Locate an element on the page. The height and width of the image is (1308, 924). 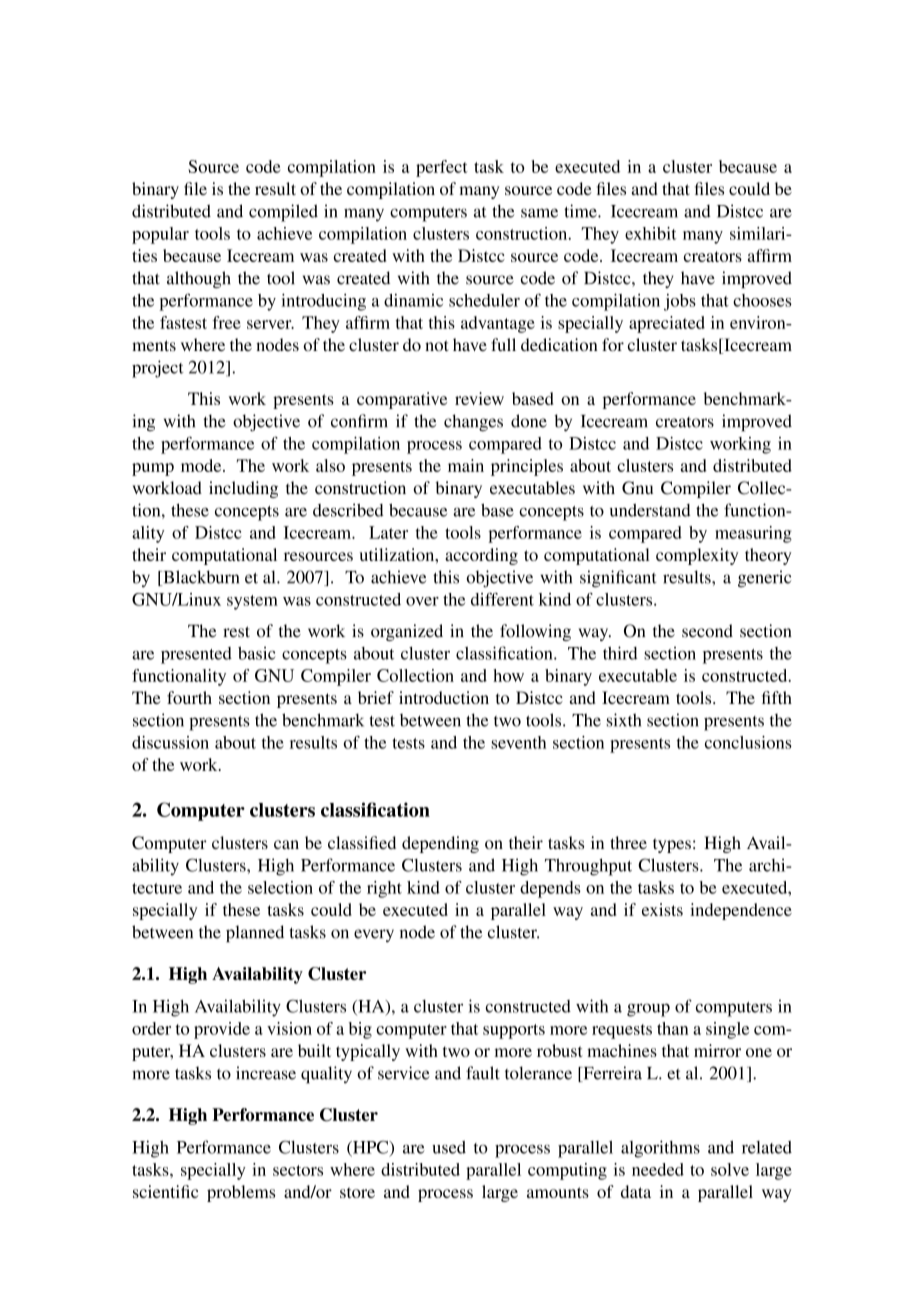
perfect is located at coordinates (442, 168).
